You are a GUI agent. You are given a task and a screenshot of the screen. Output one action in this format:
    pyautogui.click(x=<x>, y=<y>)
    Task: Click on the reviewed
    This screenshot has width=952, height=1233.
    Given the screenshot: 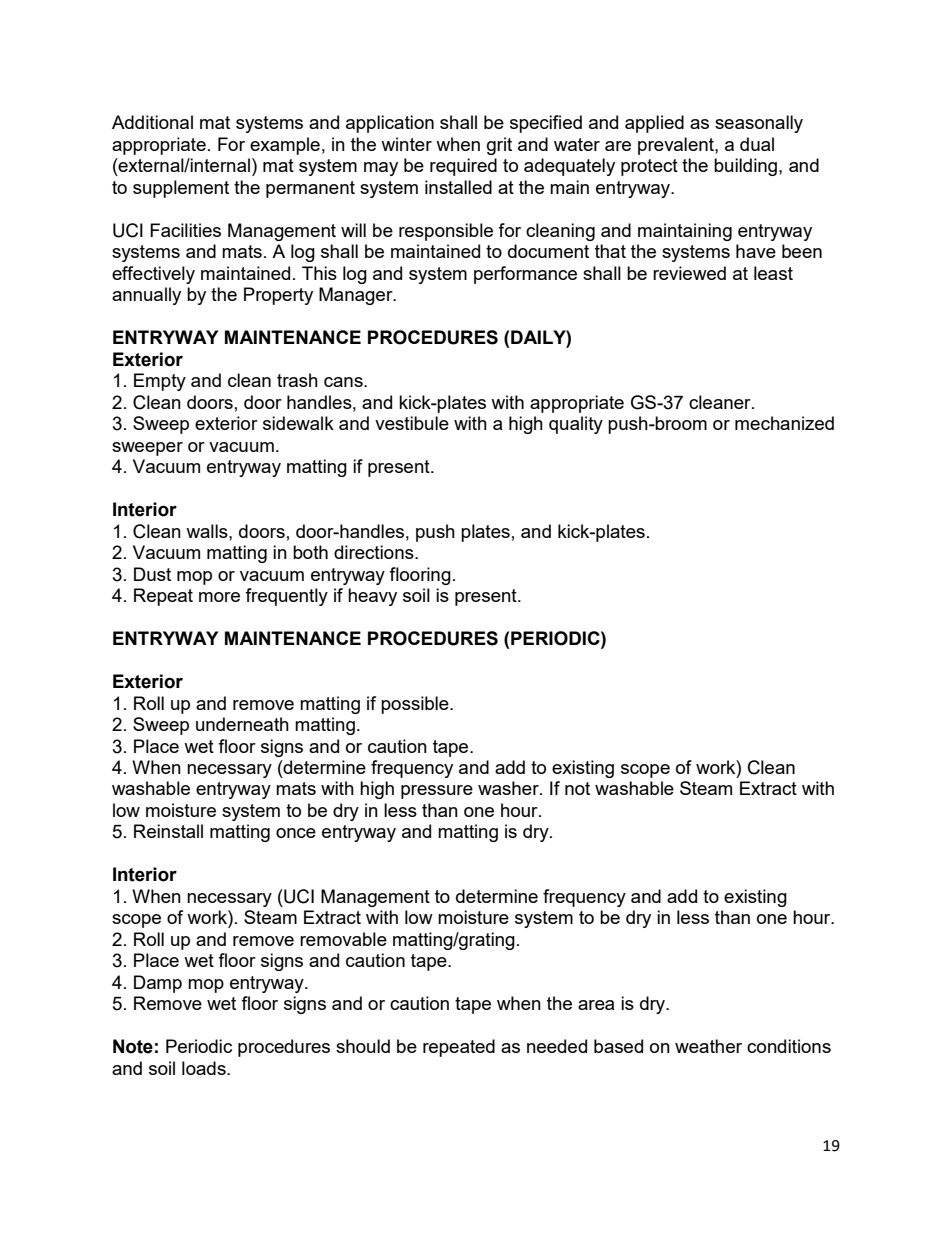 What is the action you would take?
    pyautogui.click(x=689, y=273)
